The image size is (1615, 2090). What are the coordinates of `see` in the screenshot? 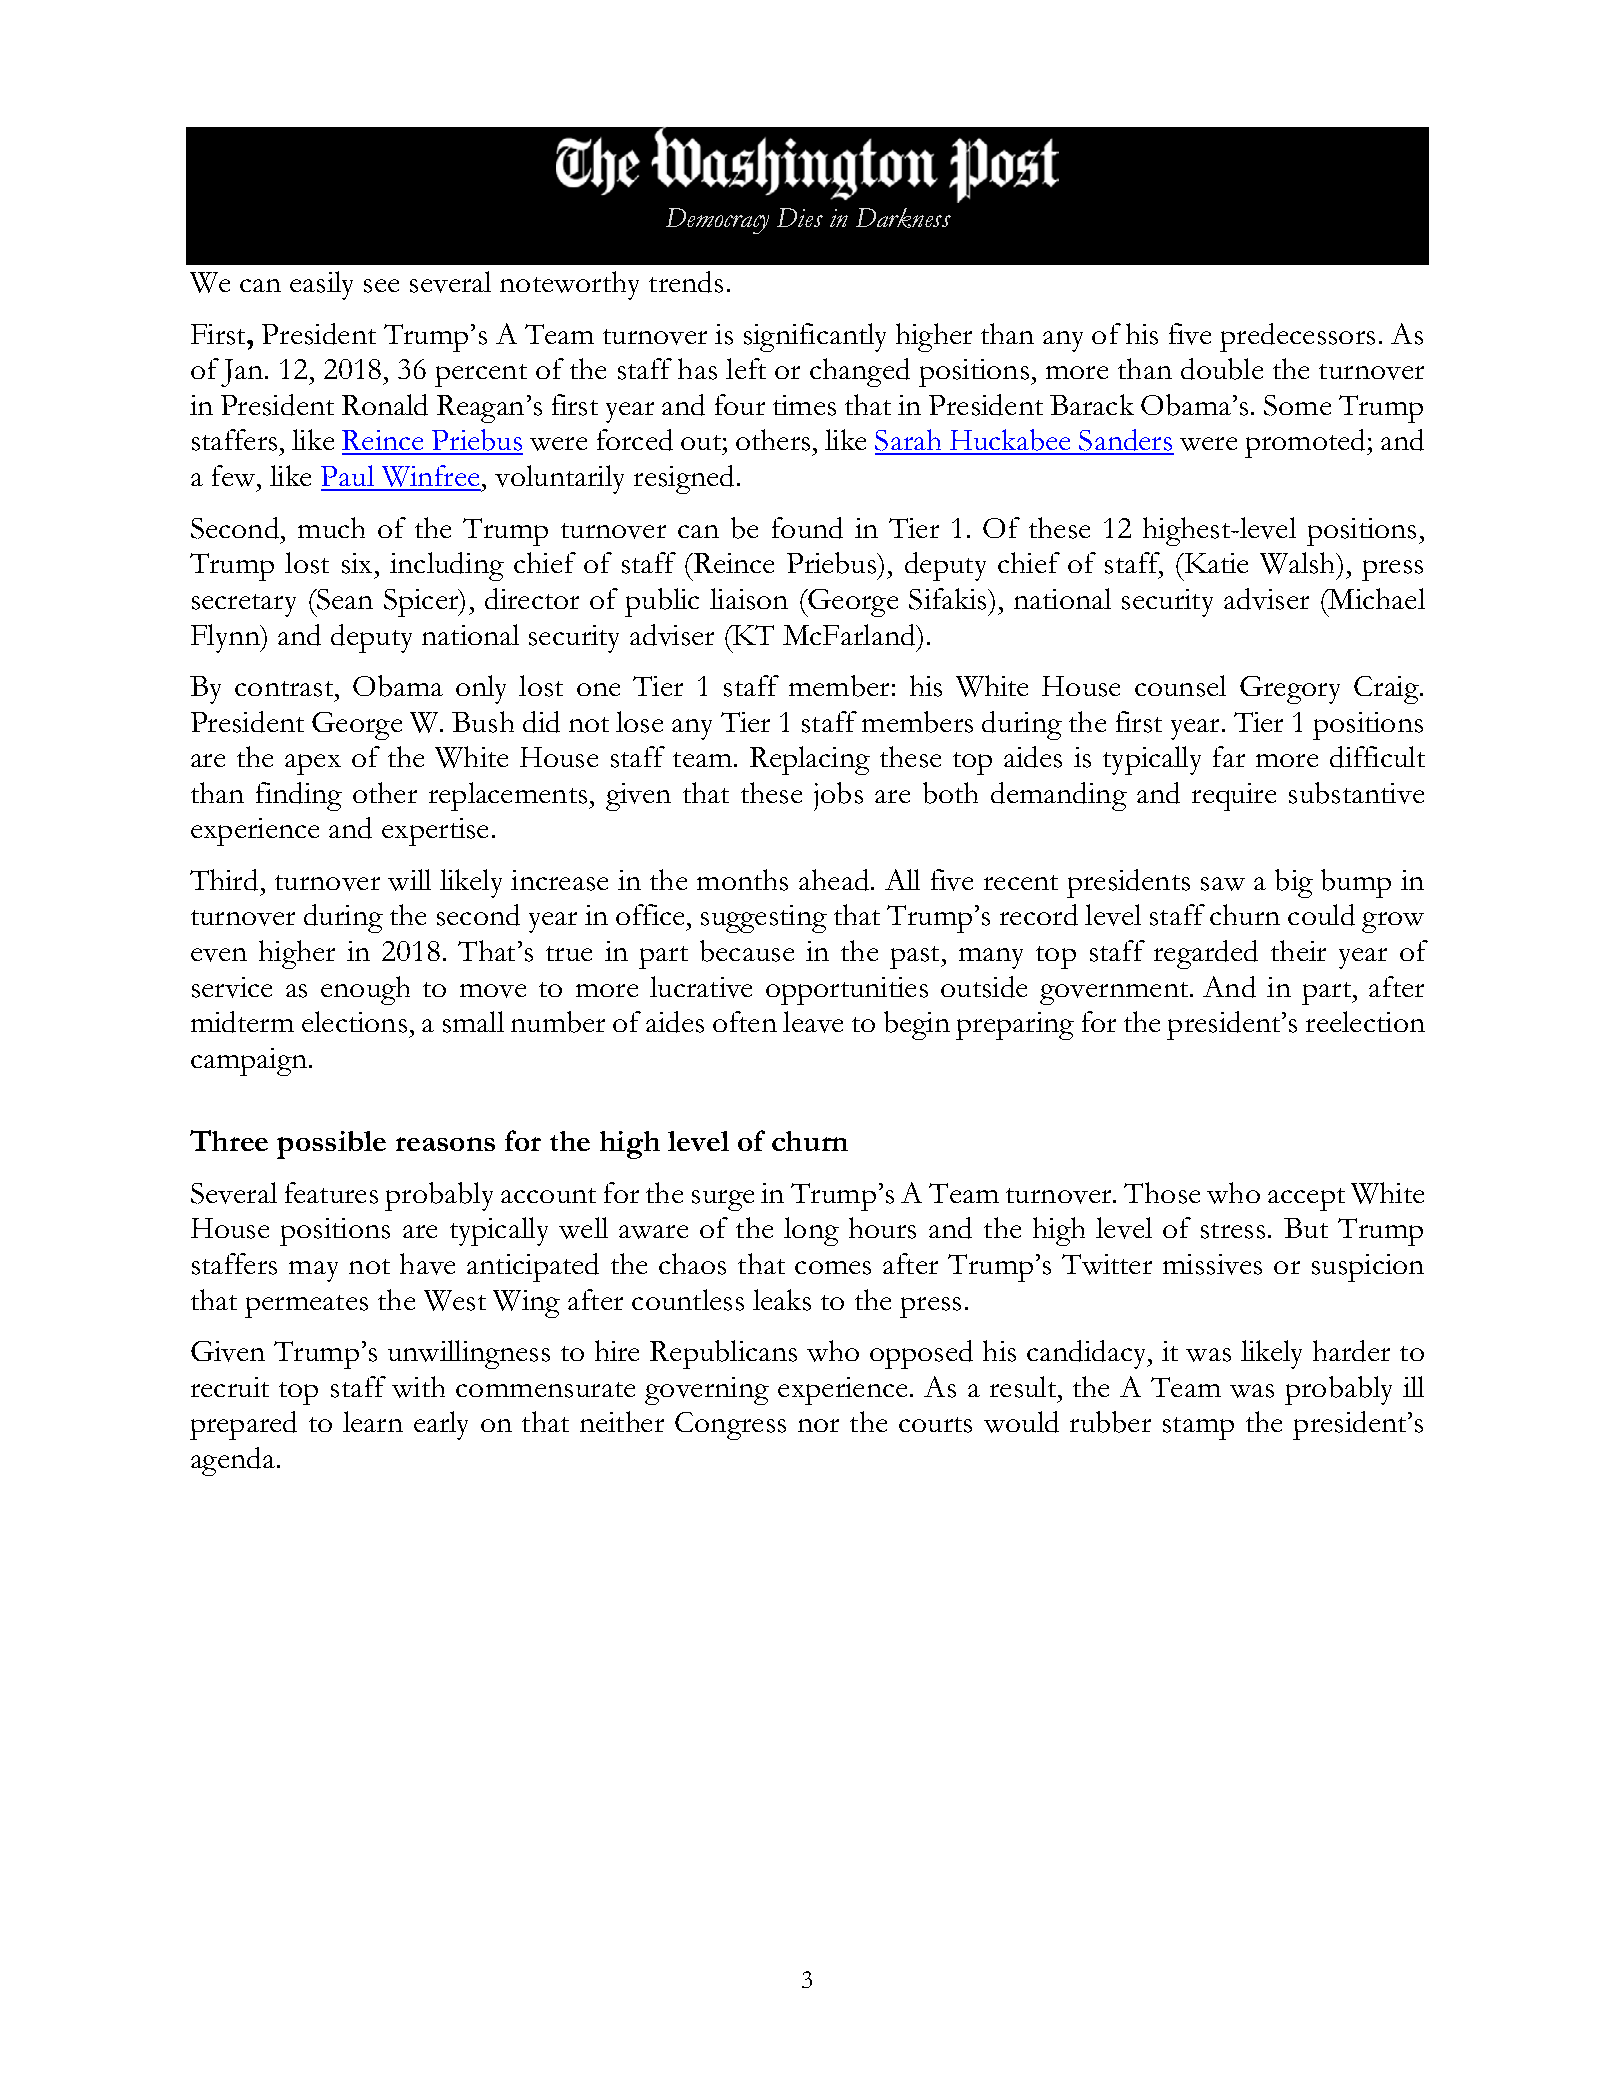 It's located at (381, 286).
